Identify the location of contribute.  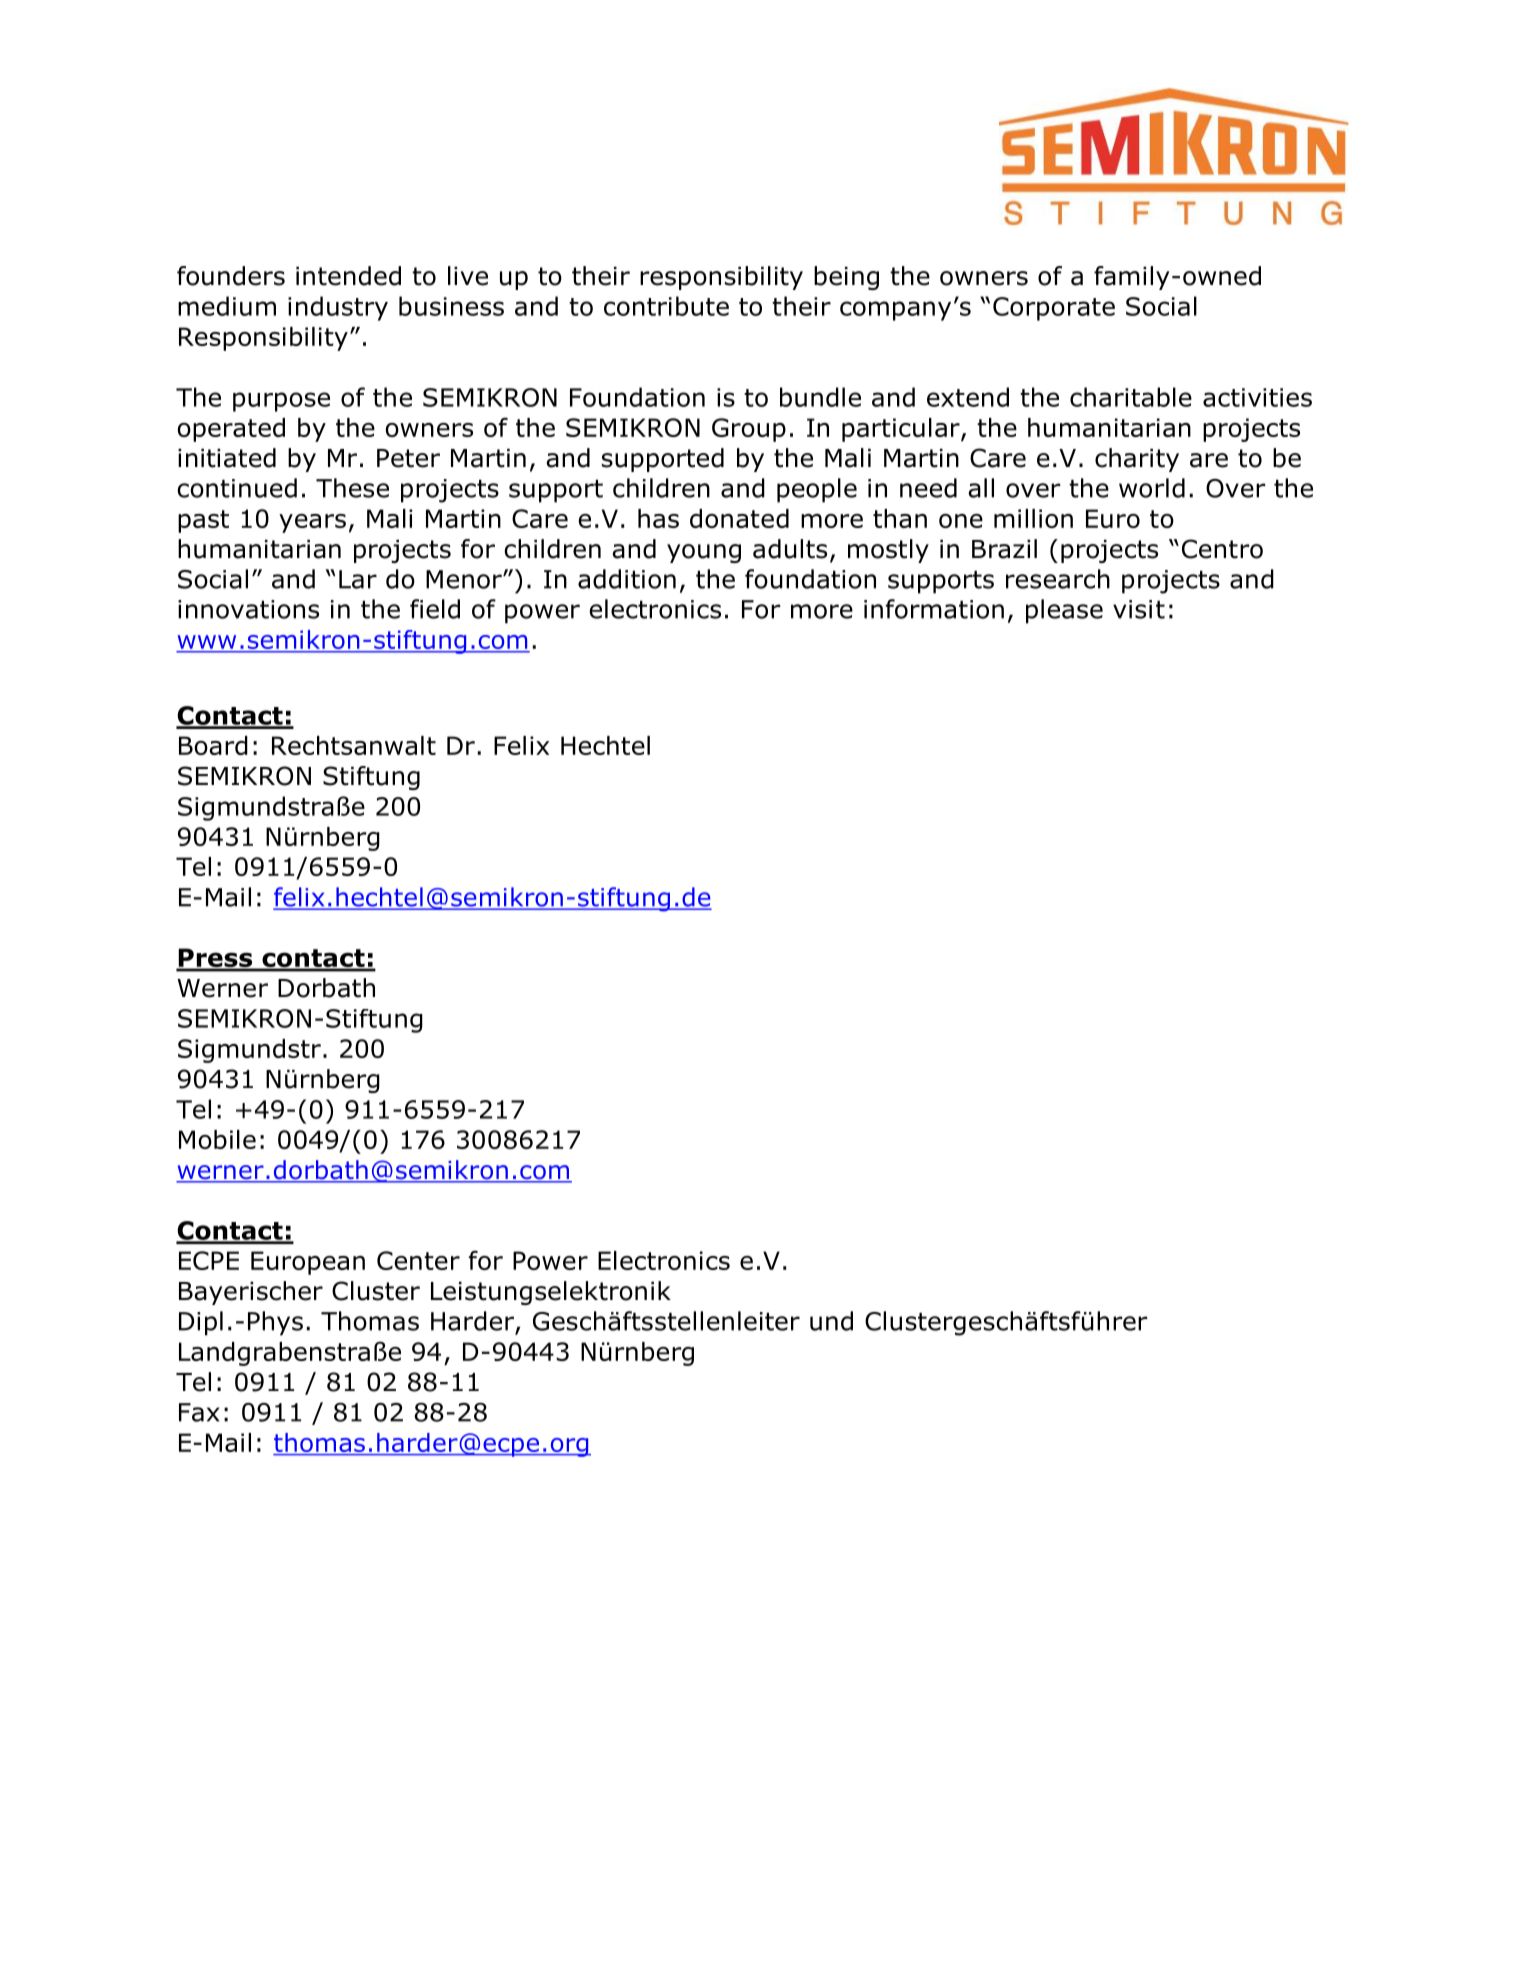
(666, 306).
